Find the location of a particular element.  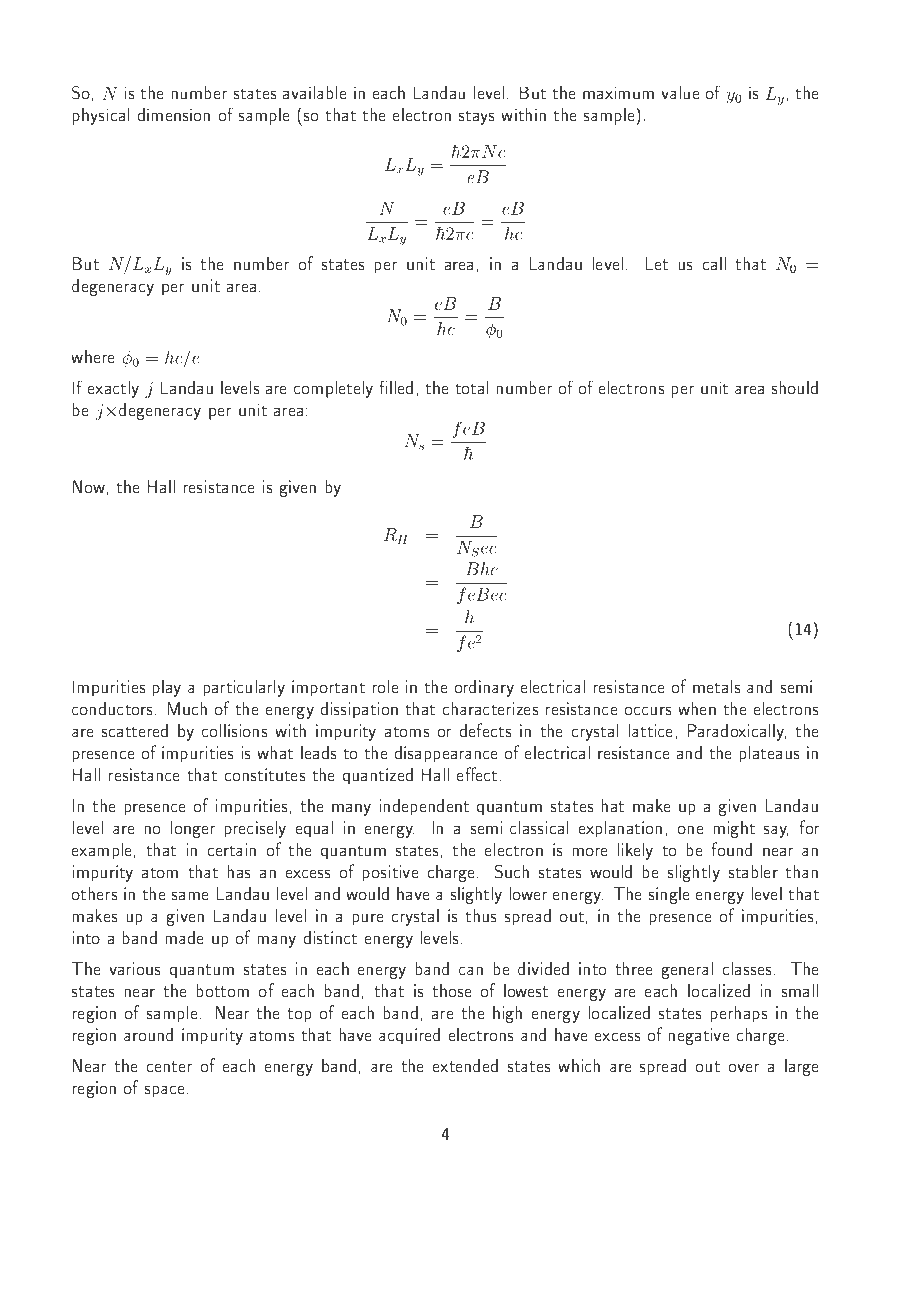

extended is located at coordinates (465, 1065).
